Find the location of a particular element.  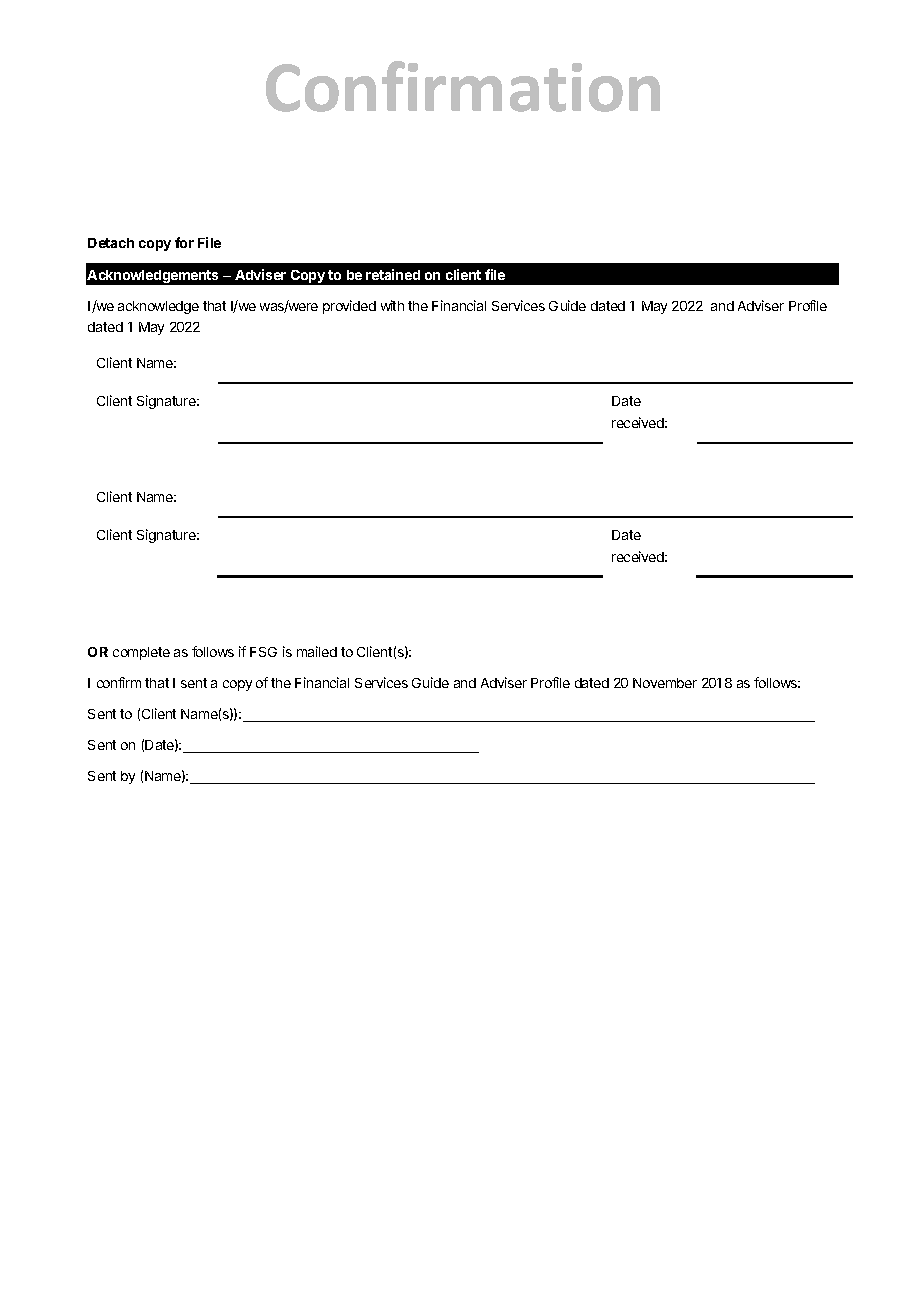

complete is located at coordinates (141, 653).
